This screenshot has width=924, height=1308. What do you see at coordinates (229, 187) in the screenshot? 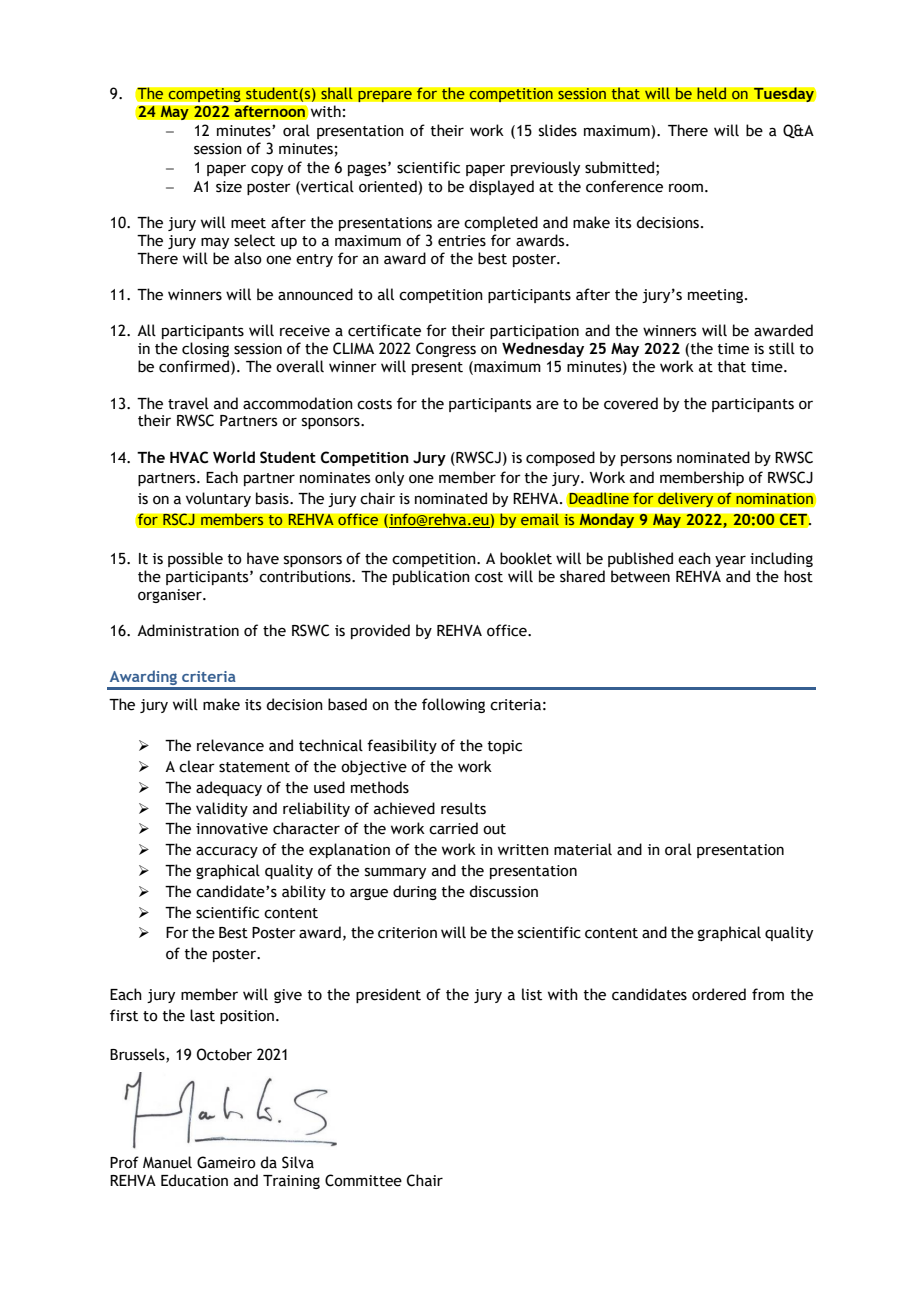
I see `size` at bounding box center [229, 187].
